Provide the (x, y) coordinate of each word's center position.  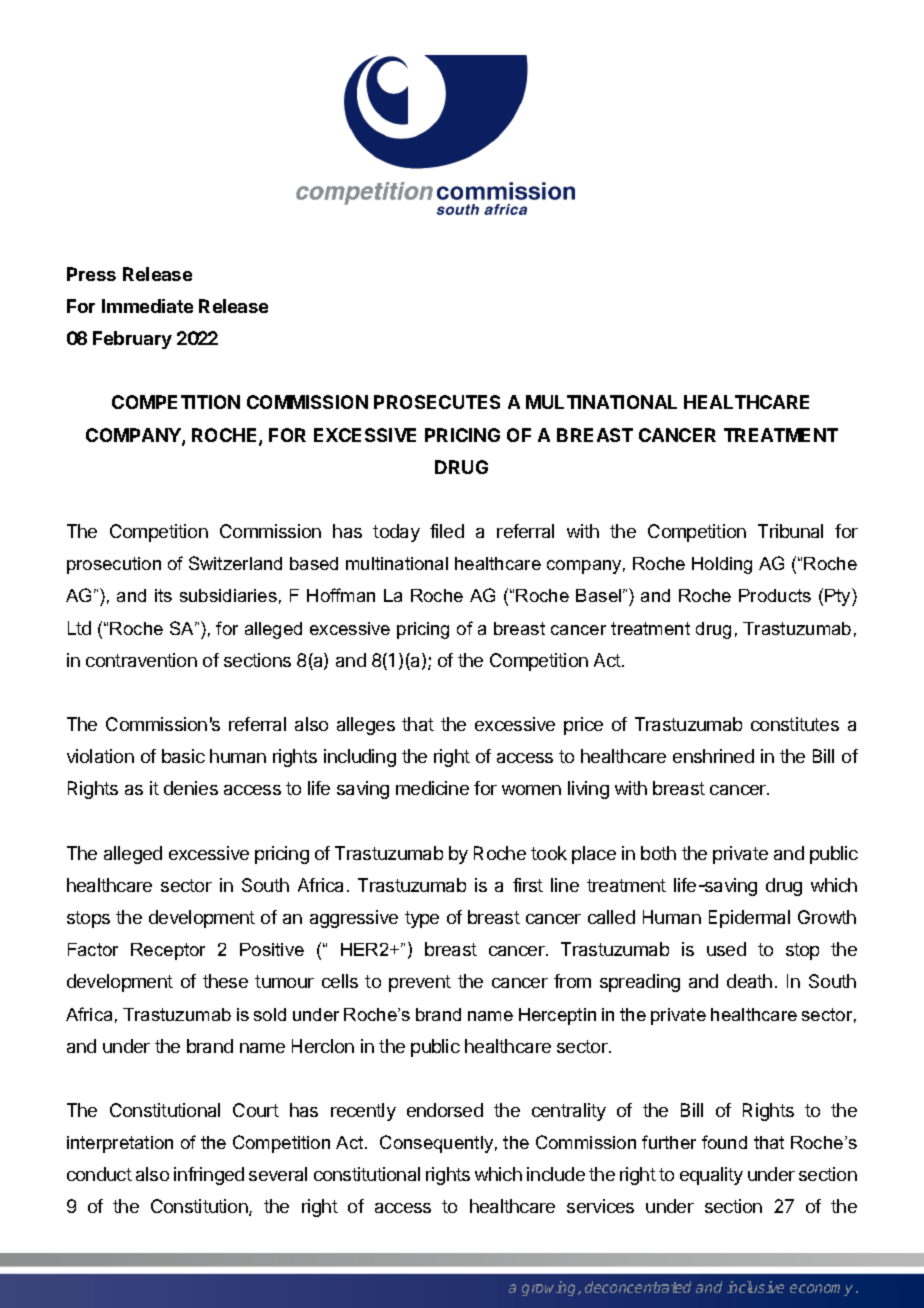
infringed (209, 1176)
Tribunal (790, 531)
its (163, 595)
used (726, 949)
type (422, 919)
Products (775, 595)
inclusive (755, 1287)
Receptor (168, 951)
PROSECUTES (437, 402)
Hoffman (341, 595)
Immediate (147, 306)
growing (550, 1288)
